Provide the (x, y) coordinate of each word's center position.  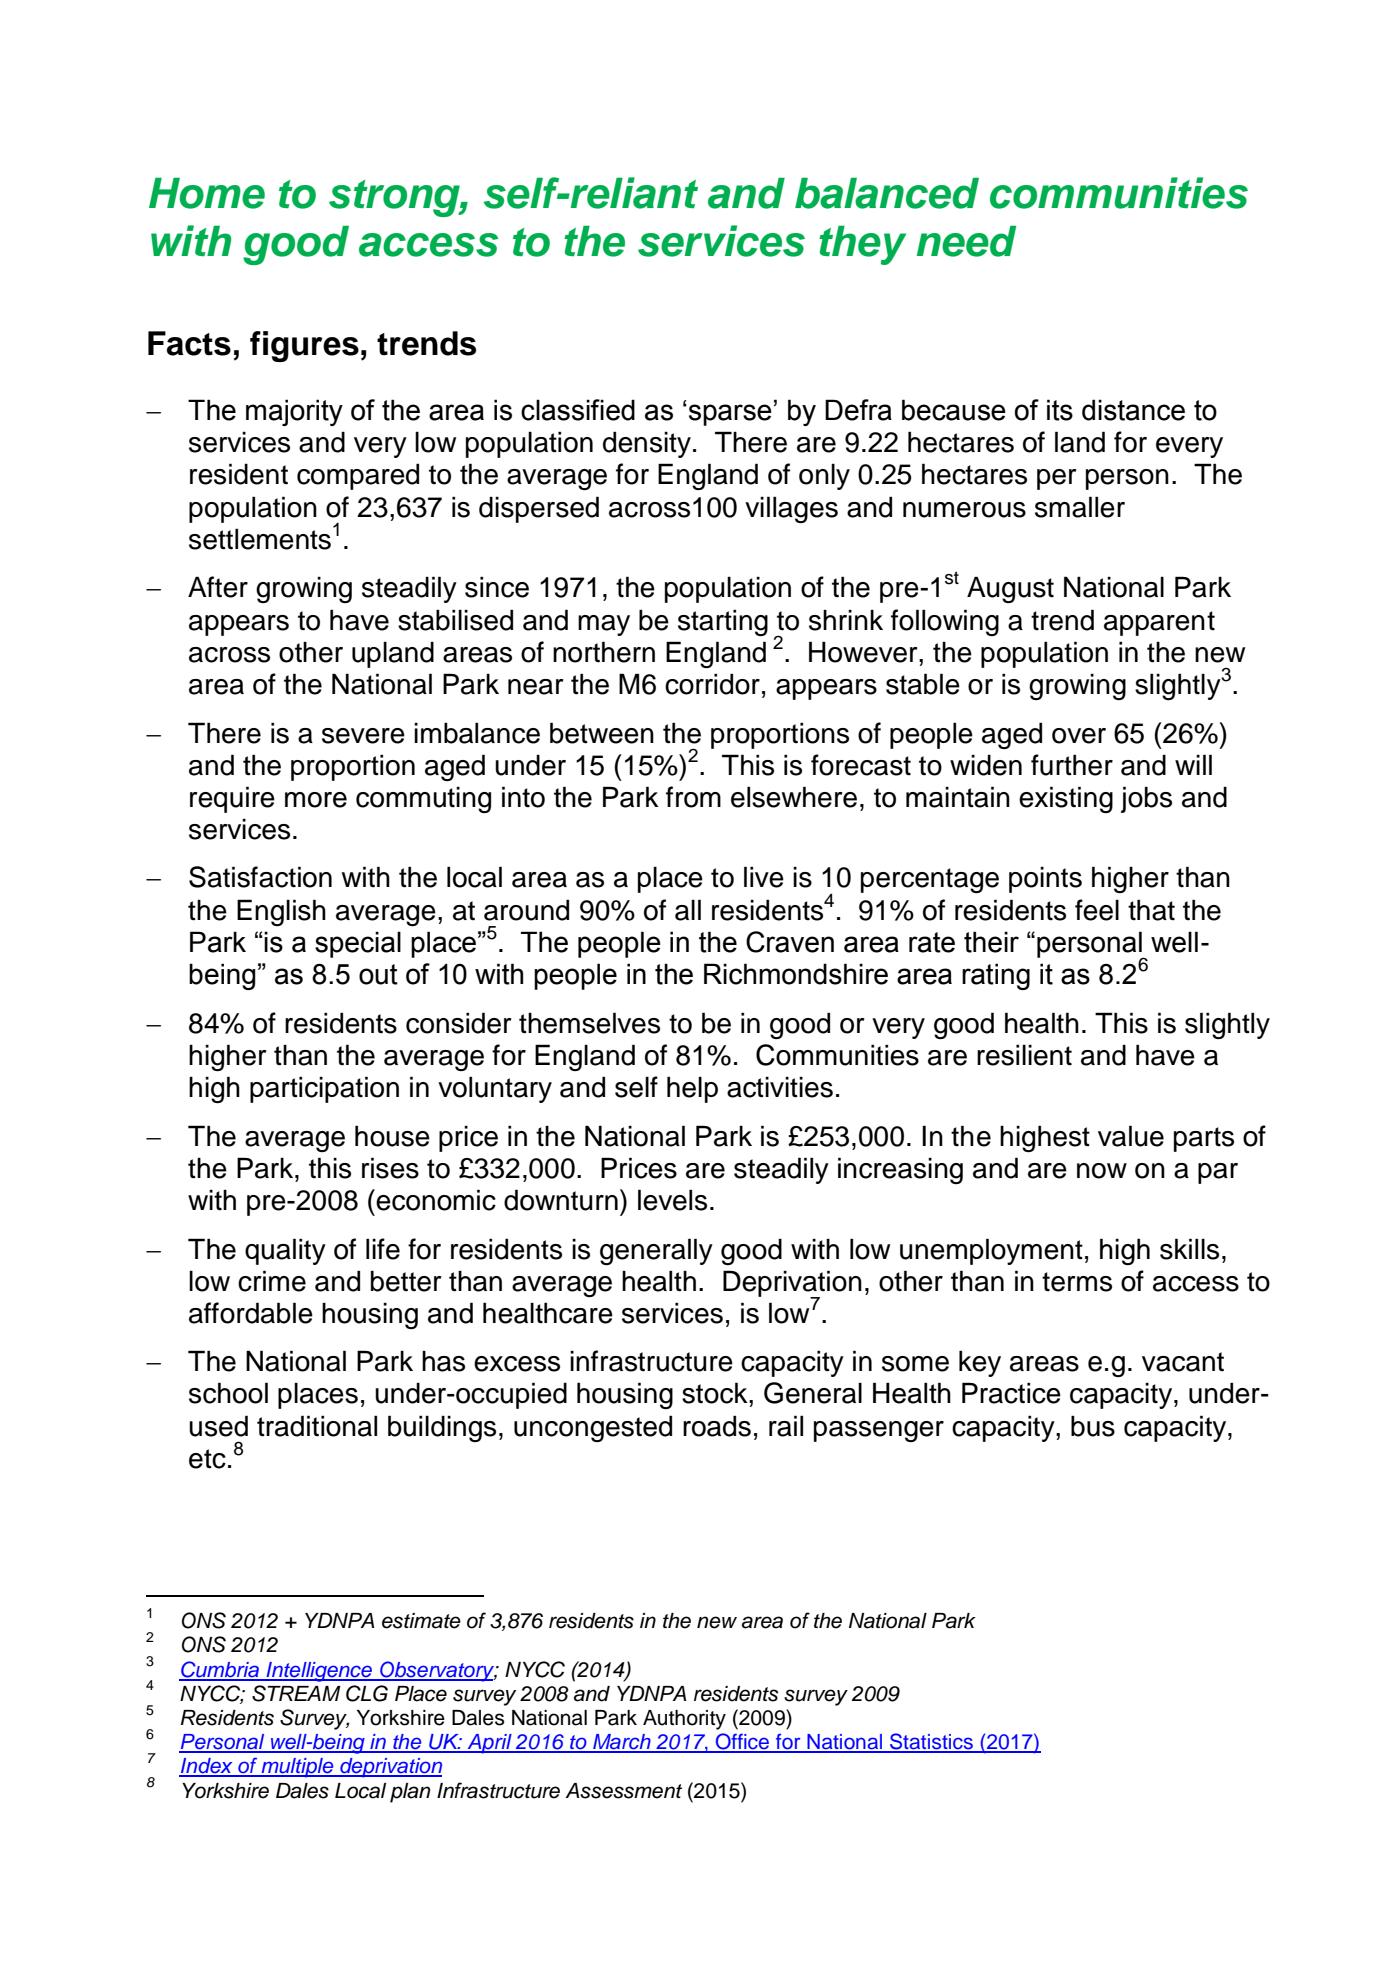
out (378, 974)
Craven (790, 942)
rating (996, 976)
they (862, 245)
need (966, 241)
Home (207, 193)
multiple (297, 1768)
